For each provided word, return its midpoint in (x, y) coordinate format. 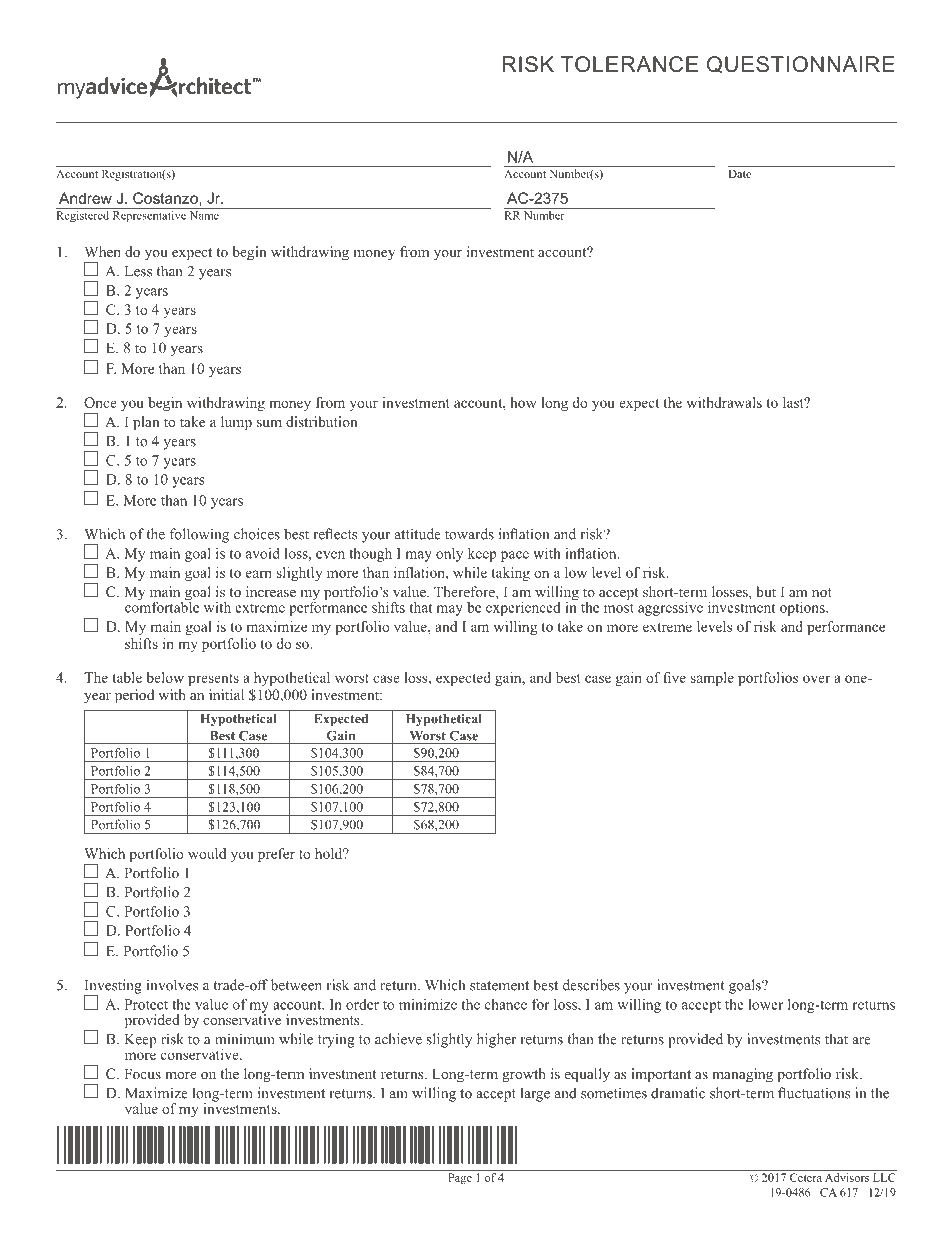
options (803, 609)
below (165, 677)
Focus (142, 1073)
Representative (149, 215)
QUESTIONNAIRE (801, 64)
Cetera (806, 1177)
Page (460, 1179)
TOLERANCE (629, 64)
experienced (523, 607)
